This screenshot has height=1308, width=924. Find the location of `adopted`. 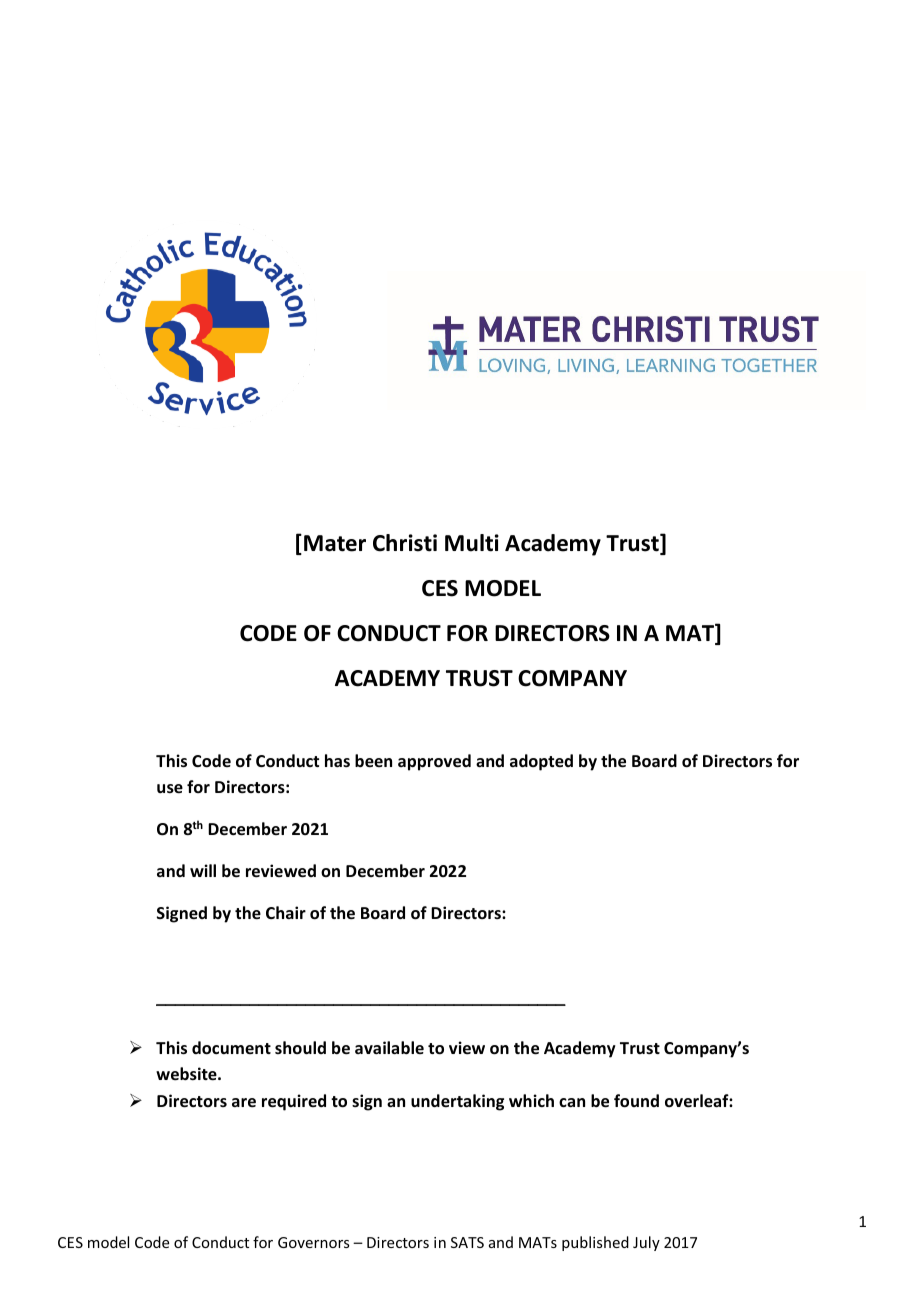

adopted is located at coordinates (541, 762).
